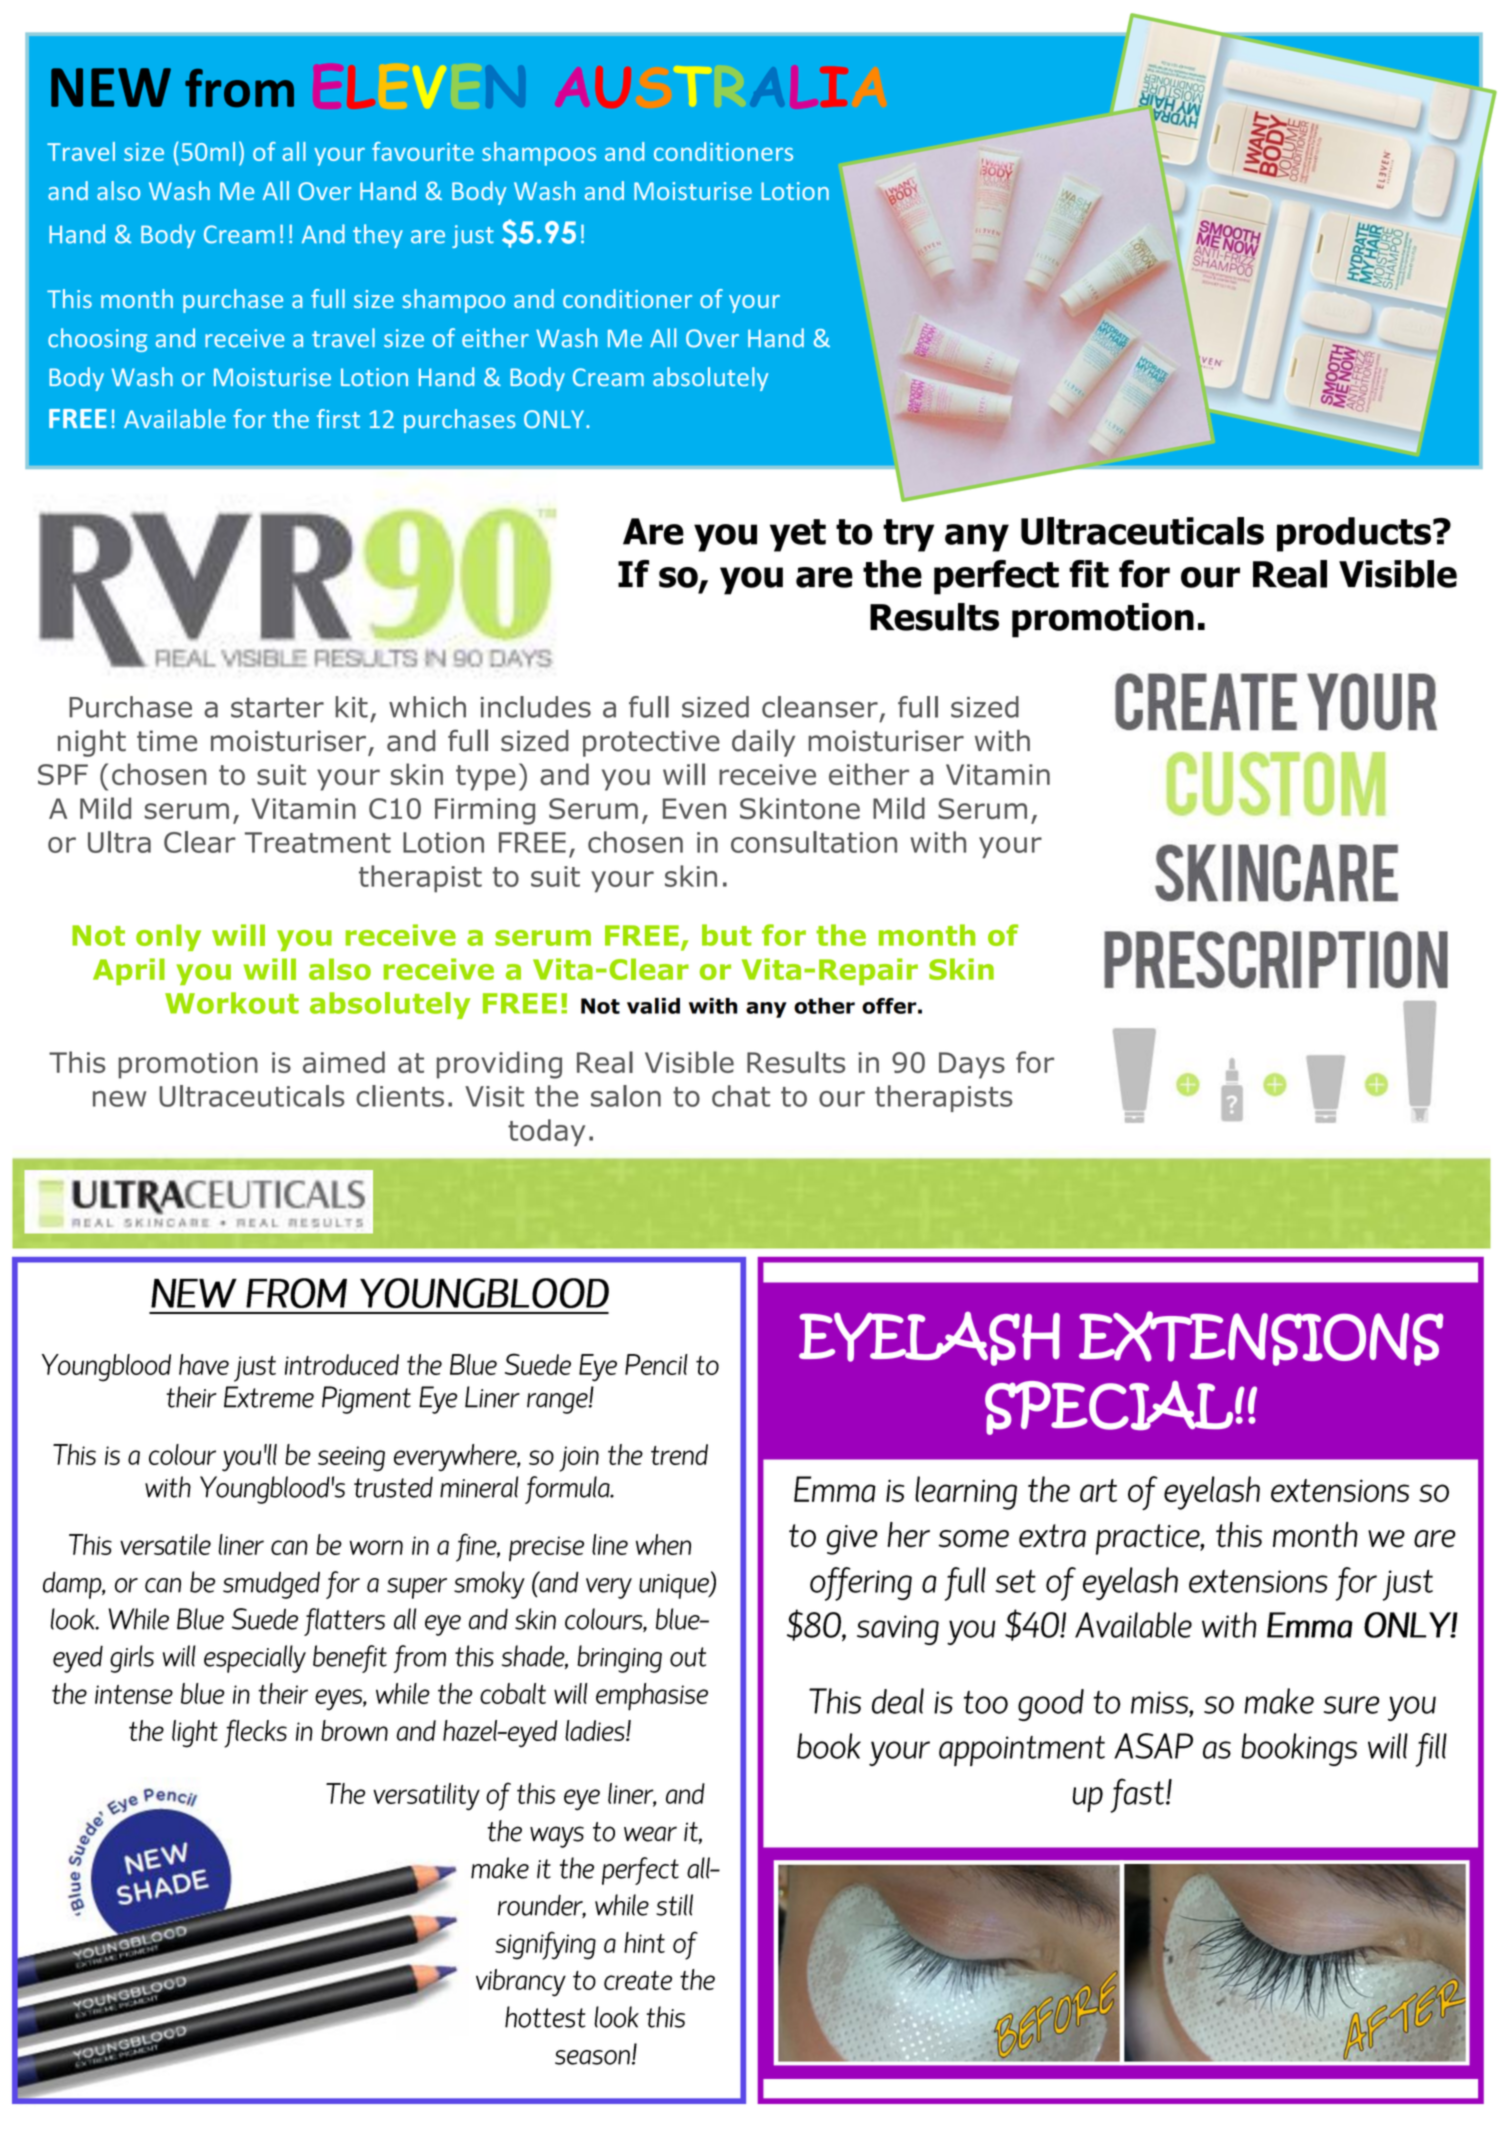  I want to click on but, so click(727, 935).
